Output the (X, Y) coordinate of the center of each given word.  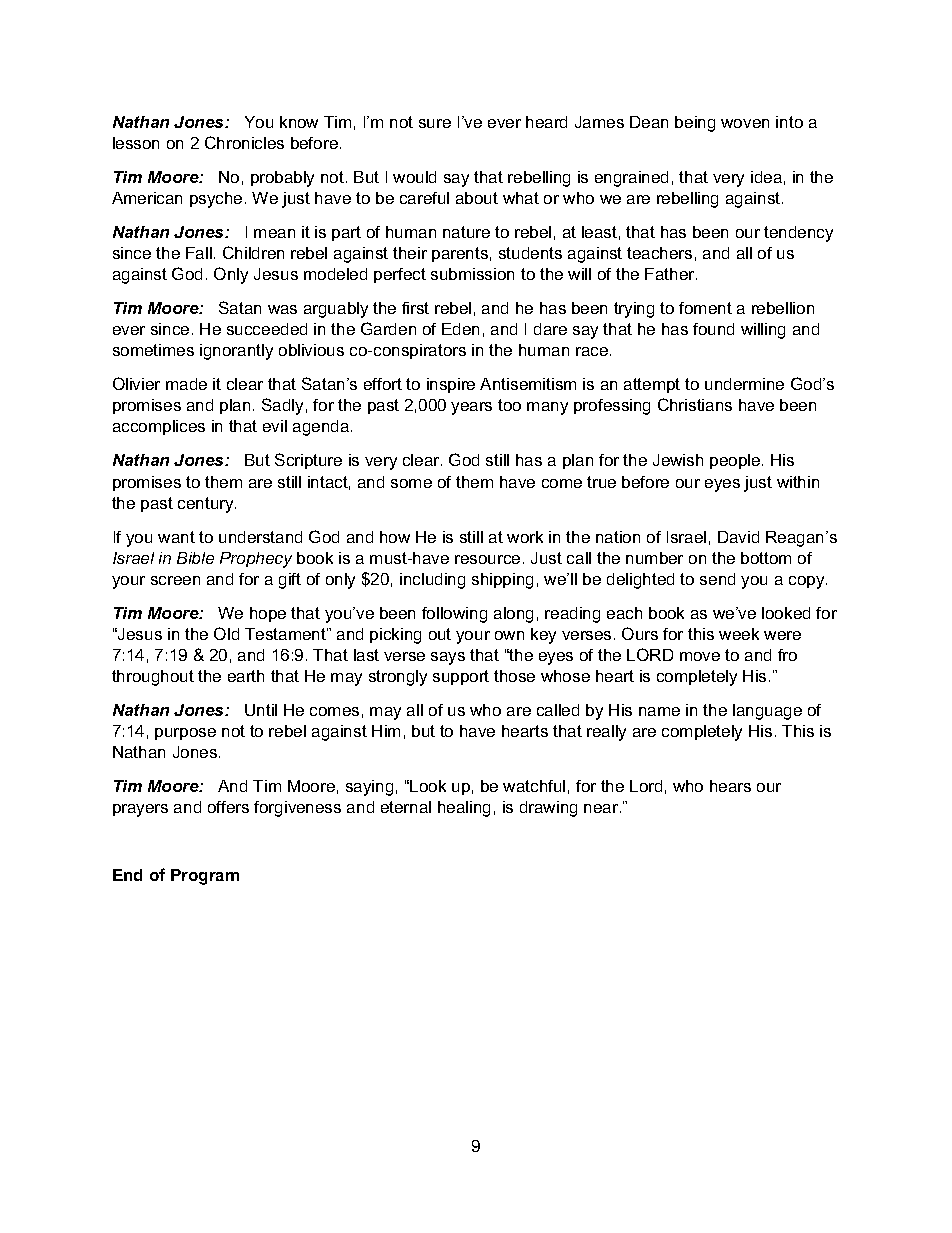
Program (205, 877)
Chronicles (244, 142)
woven (745, 123)
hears (730, 786)
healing (464, 809)
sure (435, 123)
